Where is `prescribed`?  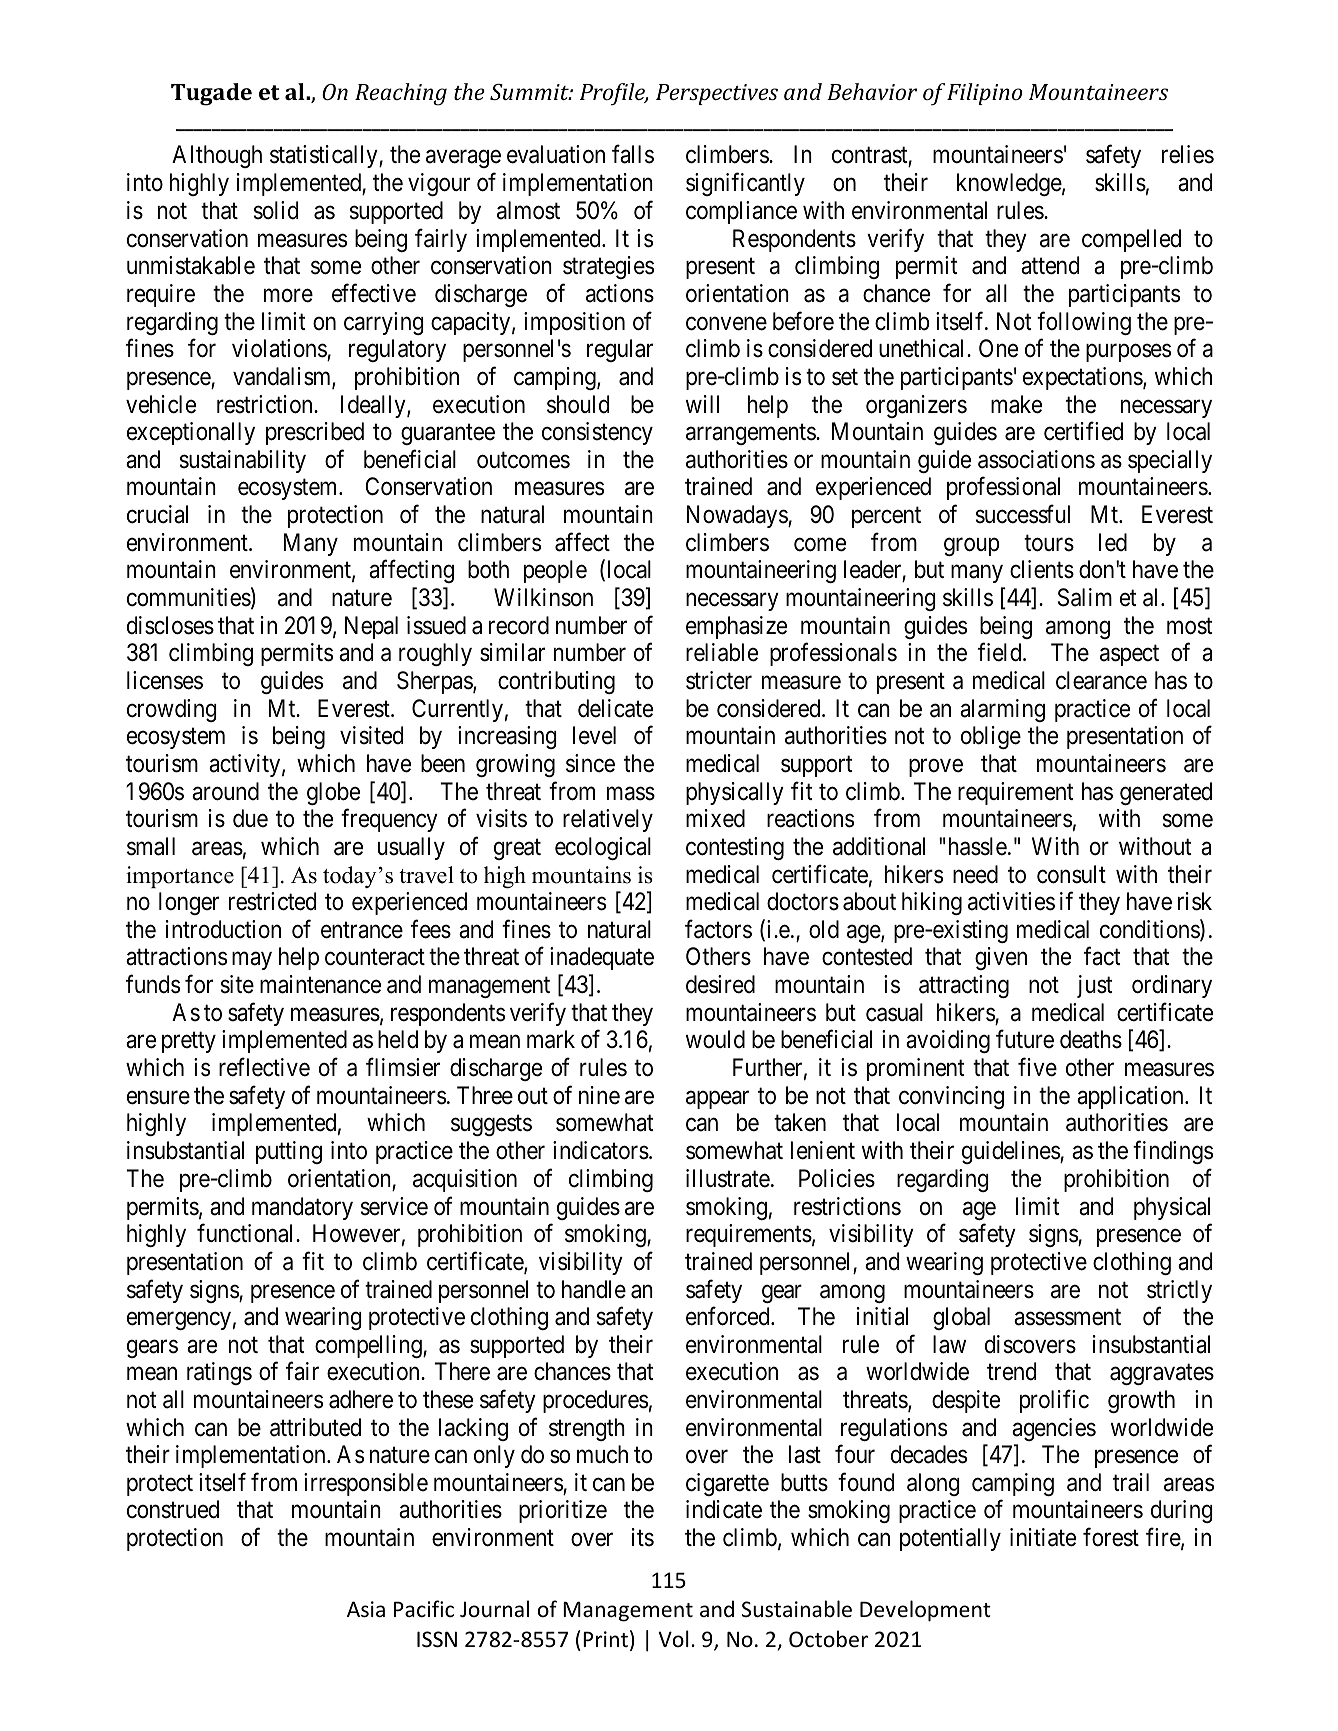
prescribed is located at coordinates (315, 433).
